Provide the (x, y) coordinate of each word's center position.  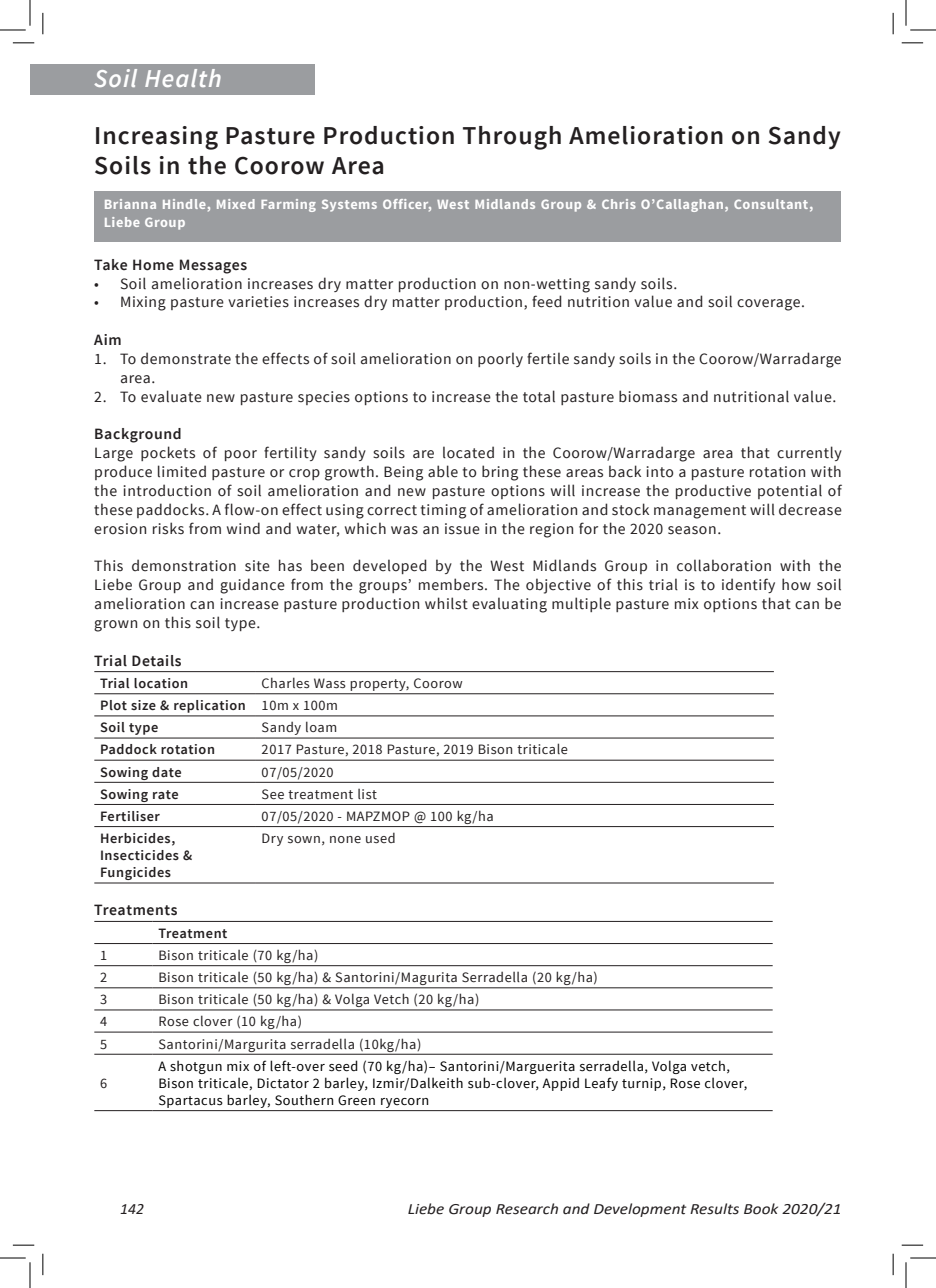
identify (748, 585)
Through (512, 138)
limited (182, 471)
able (443, 471)
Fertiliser (130, 816)
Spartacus (190, 1101)
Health (183, 78)
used (380, 837)
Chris (619, 204)
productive (713, 491)
